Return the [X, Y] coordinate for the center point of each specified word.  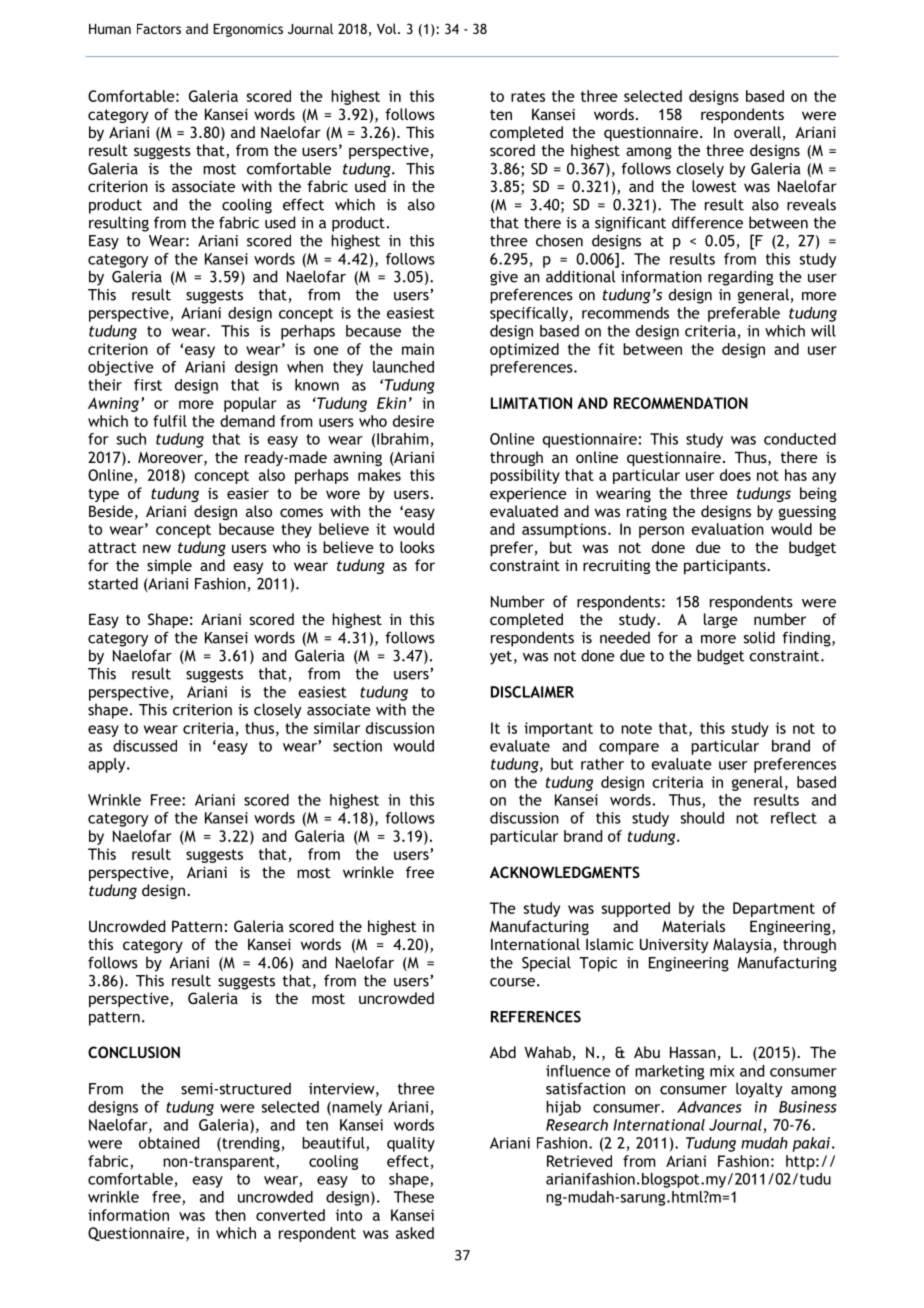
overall [758, 133]
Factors [159, 29]
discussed [145, 746]
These [414, 1197]
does [735, 475]
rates [528, 96]
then [230, 1215]
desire [413, 421]
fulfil [170, 421]
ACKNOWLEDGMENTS [565, 872]
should [702, 818]
